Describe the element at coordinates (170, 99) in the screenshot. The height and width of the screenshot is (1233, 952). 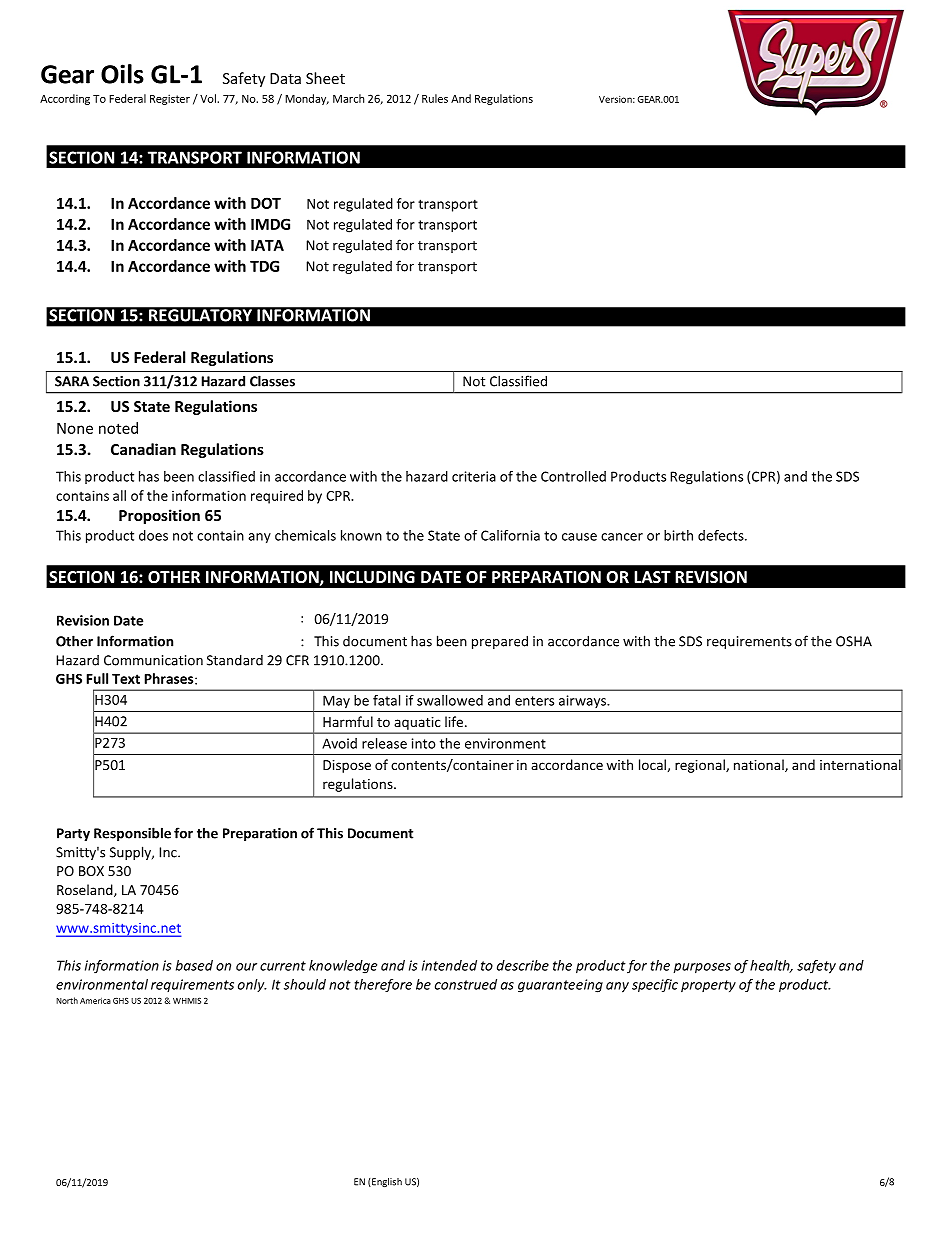
I see `Register` at that location.
